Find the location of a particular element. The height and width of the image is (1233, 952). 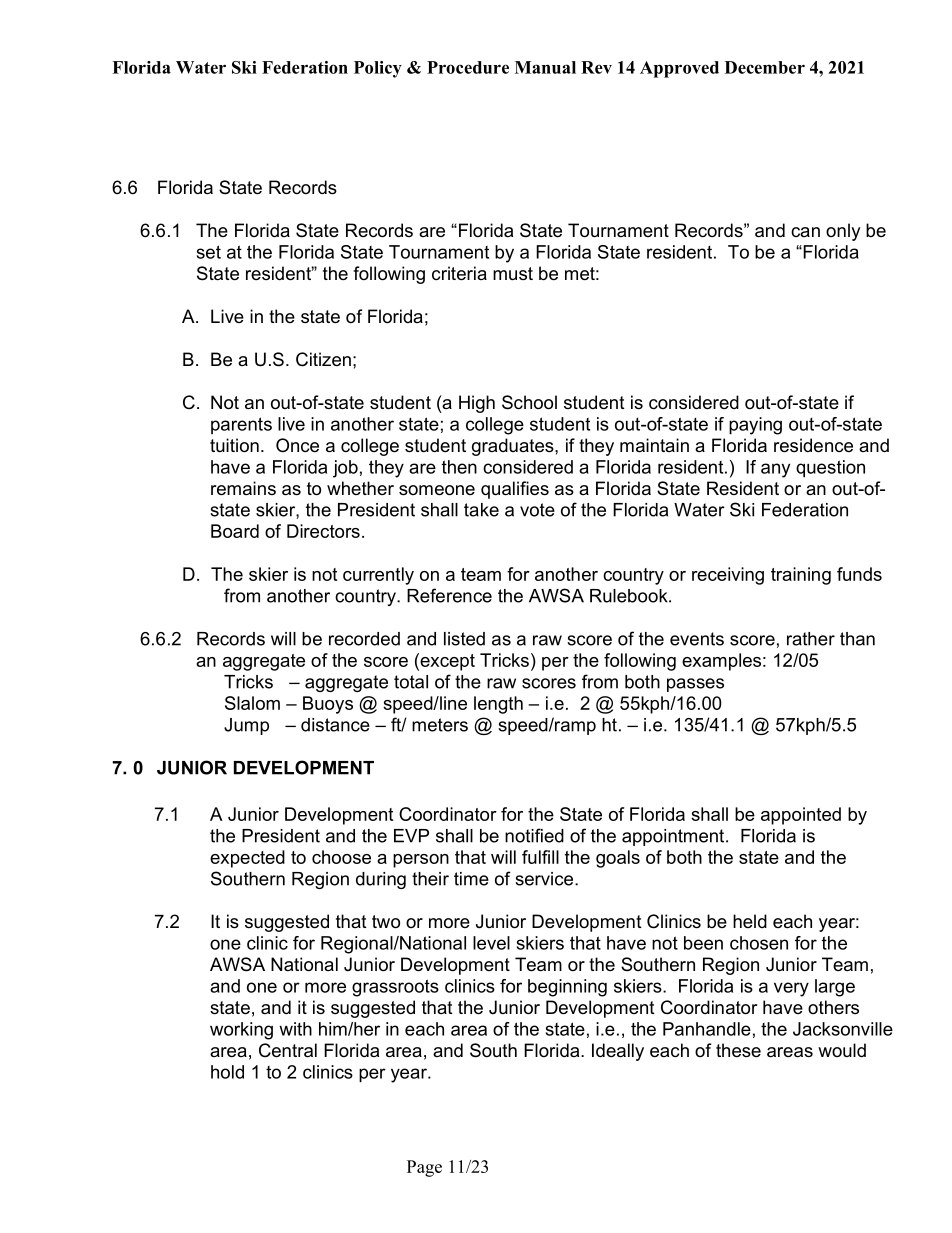

hold is located at coordinates (227, 1072).
